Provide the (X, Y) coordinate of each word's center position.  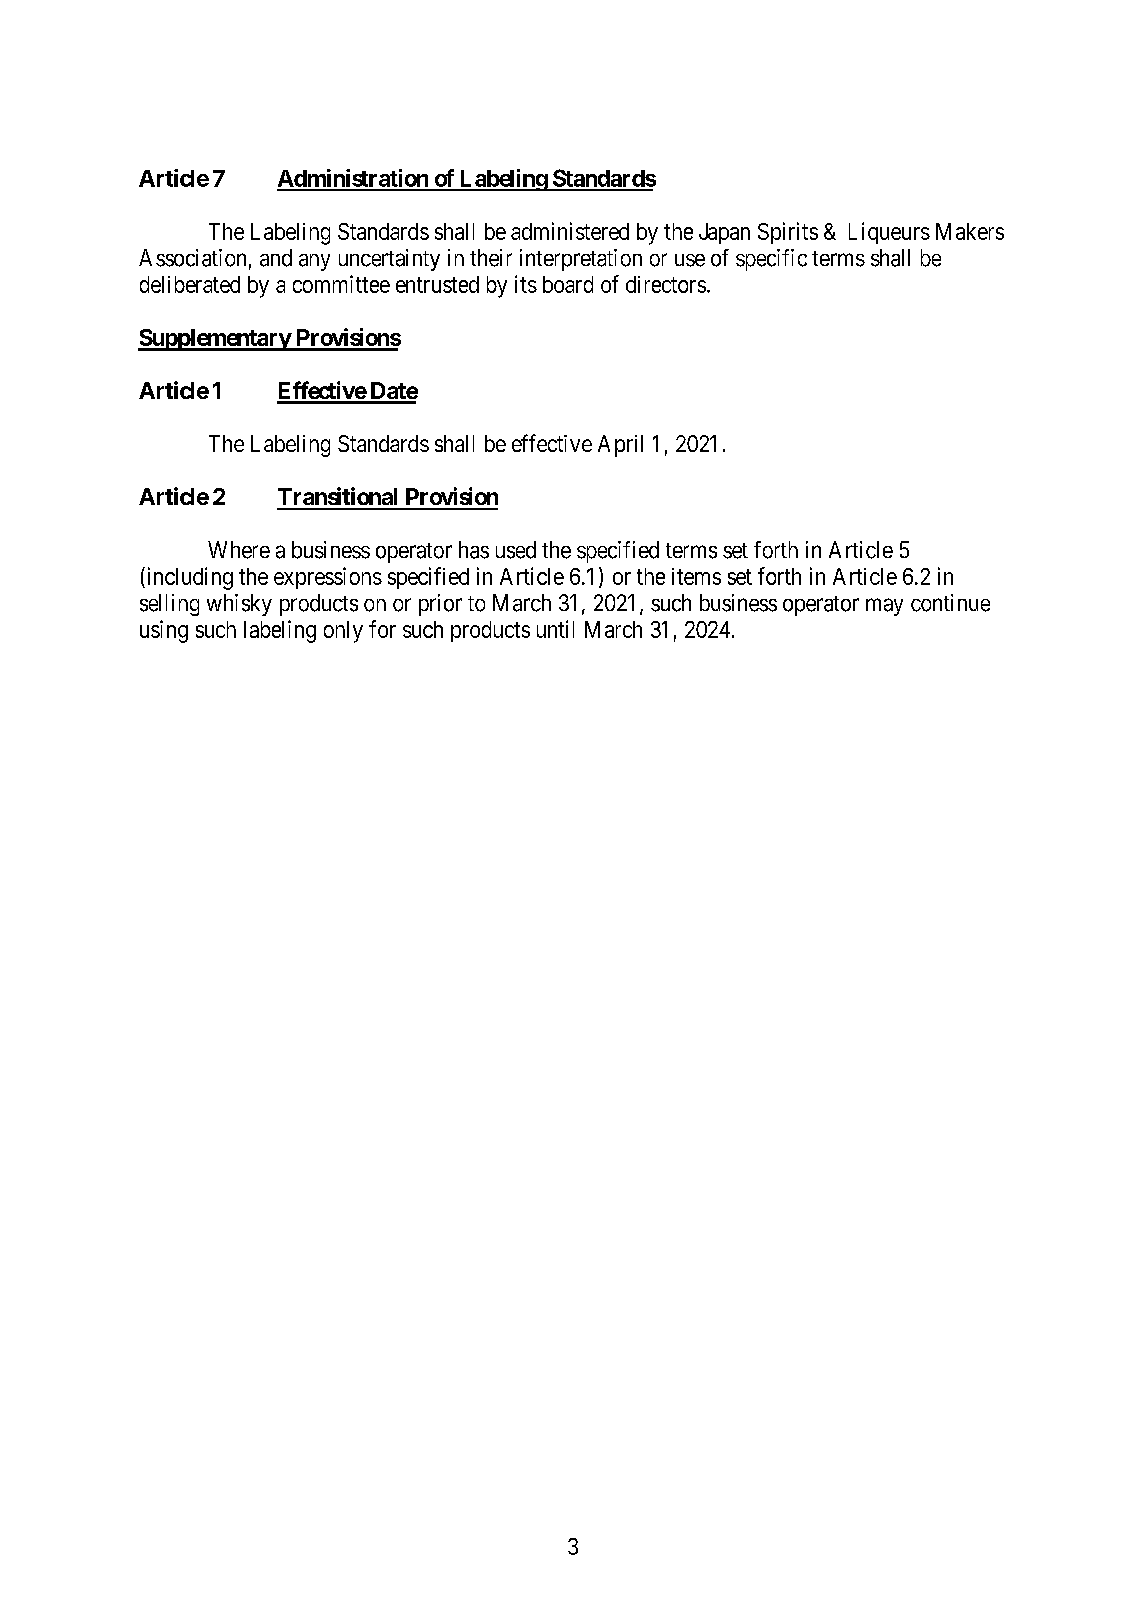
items (696, 576)
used (516, 550)
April (620, 446)
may (884, 607)
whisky (239, 605)
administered (570, 231)
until (555, 629)
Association (192, 258)
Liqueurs (889, 233)
